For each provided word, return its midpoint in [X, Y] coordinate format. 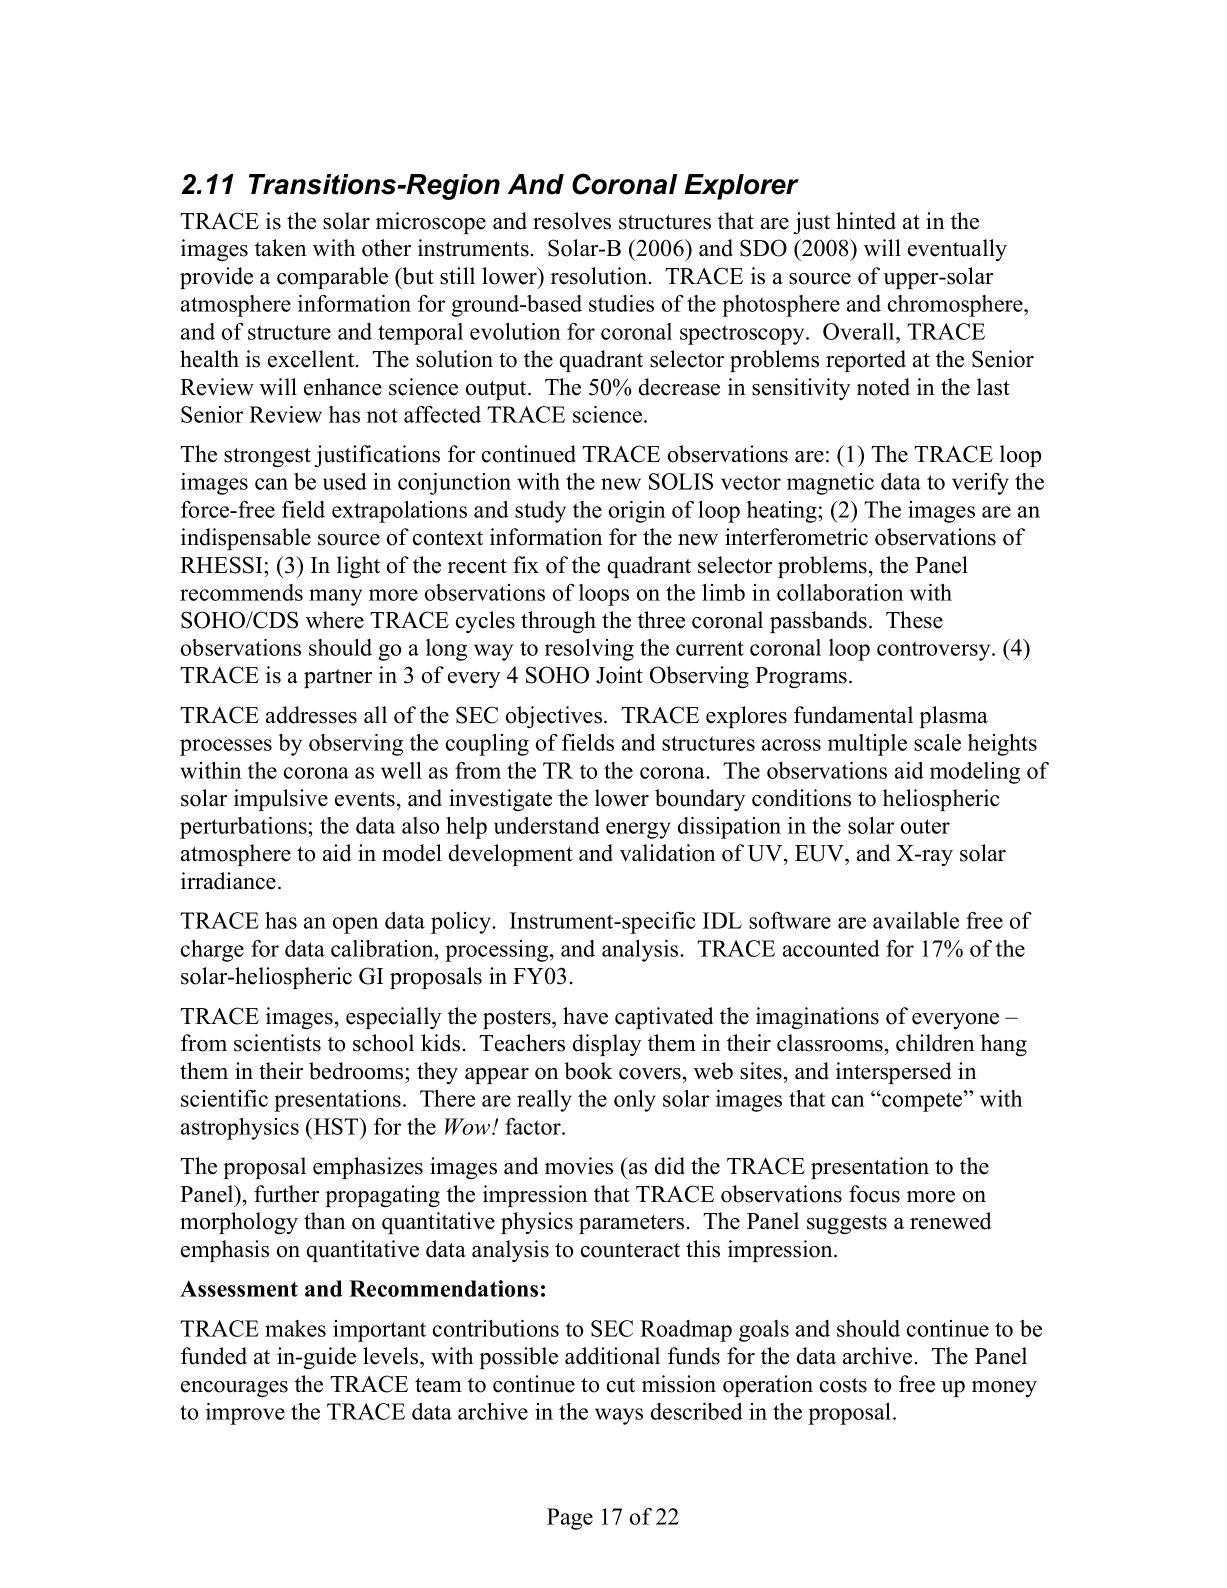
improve [245, 1414]
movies [579, 1166]
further [286, 1194]
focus [874, 1194]
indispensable [246, 539]
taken [280, 248]
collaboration [840, 592]
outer [925, 826]
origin [637, 512]
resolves [572, 221]
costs [843, 1385]
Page [570, 1519]
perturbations [244, 828]
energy [638, 830]
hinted [866, 221]
